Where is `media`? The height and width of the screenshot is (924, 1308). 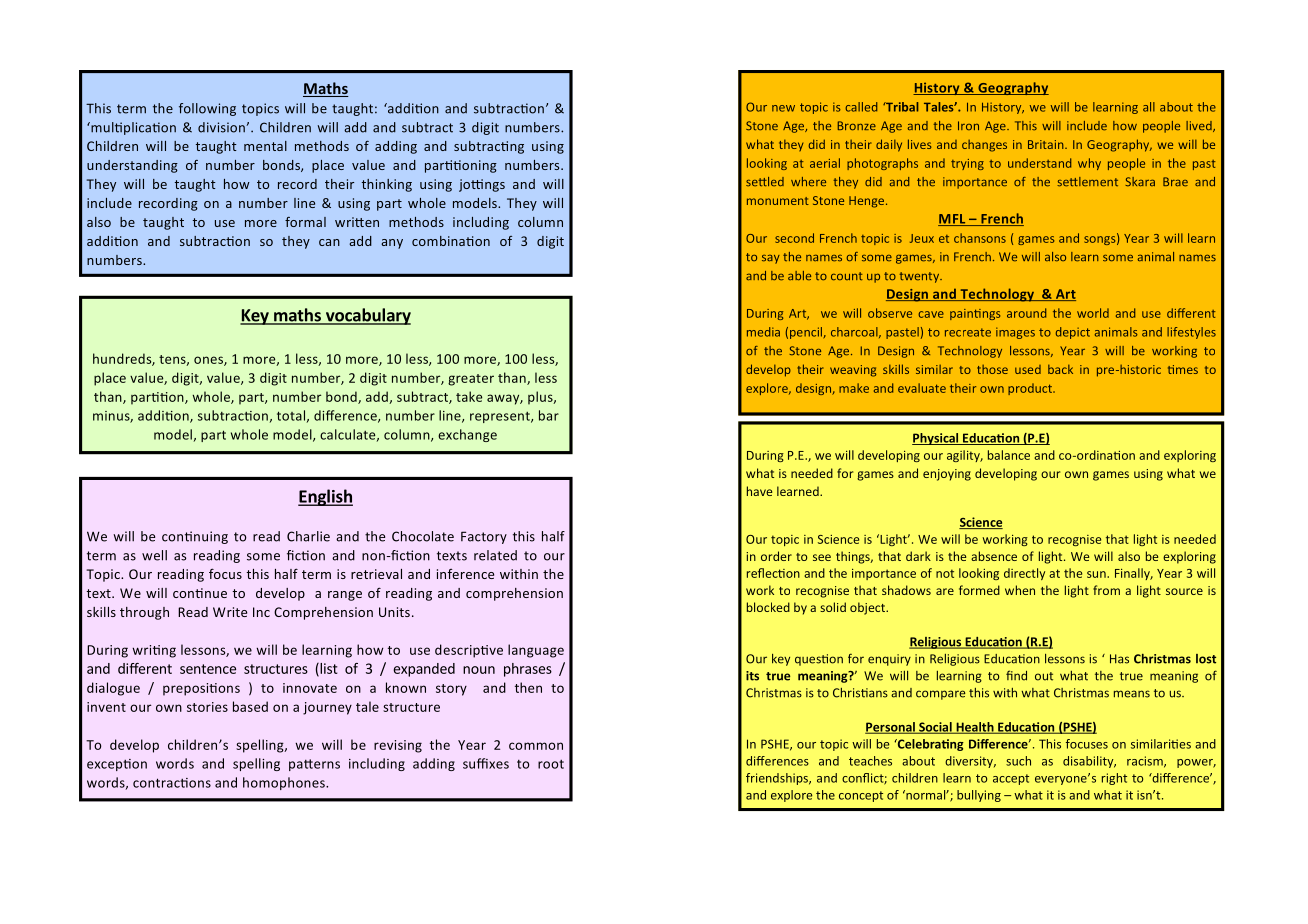 media is located at coordinates (763, 332).
